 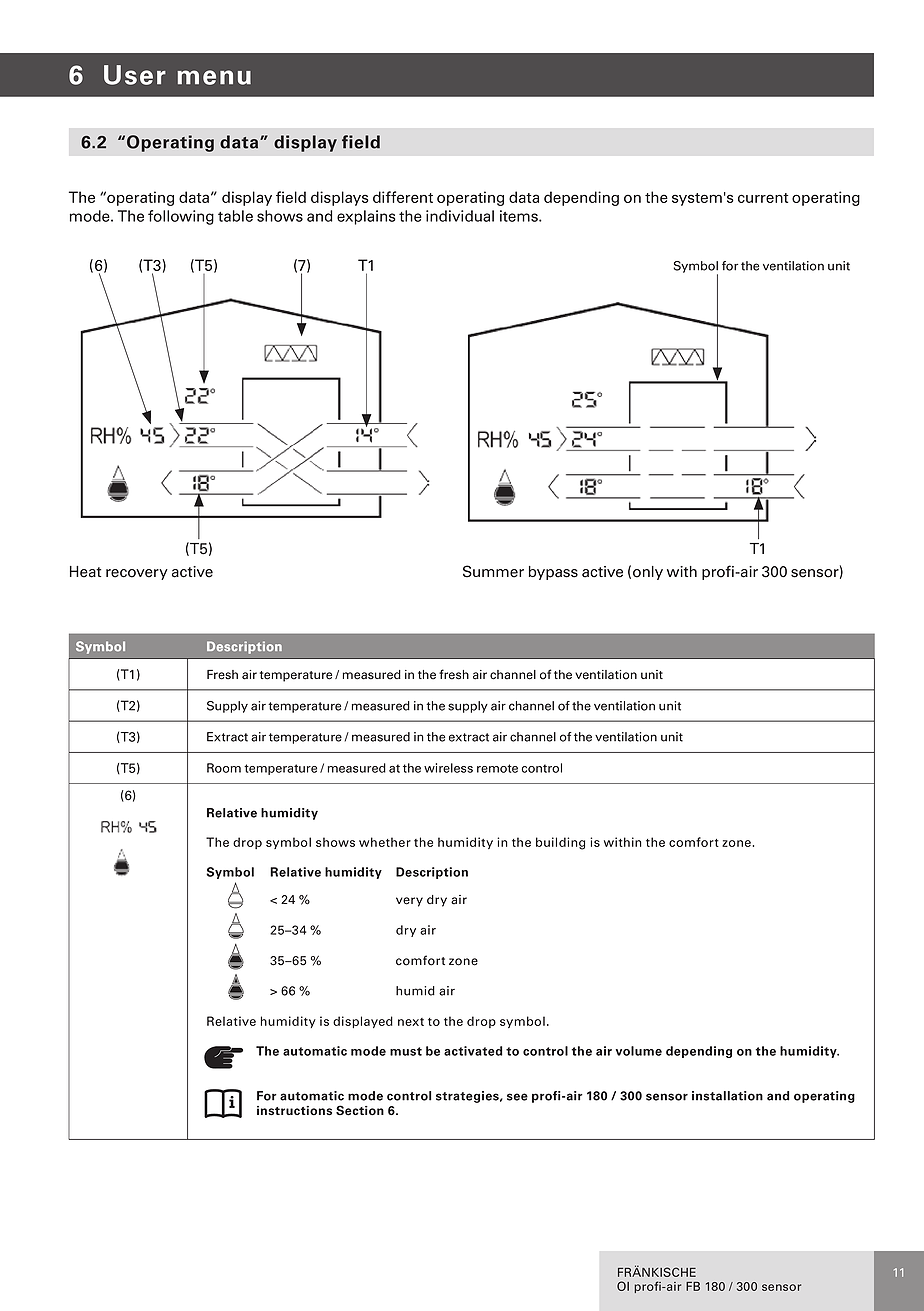 What do you see at coordinates (493, 571) in the screenshot?
I see `Summer` at bounding box center [493, 571].
